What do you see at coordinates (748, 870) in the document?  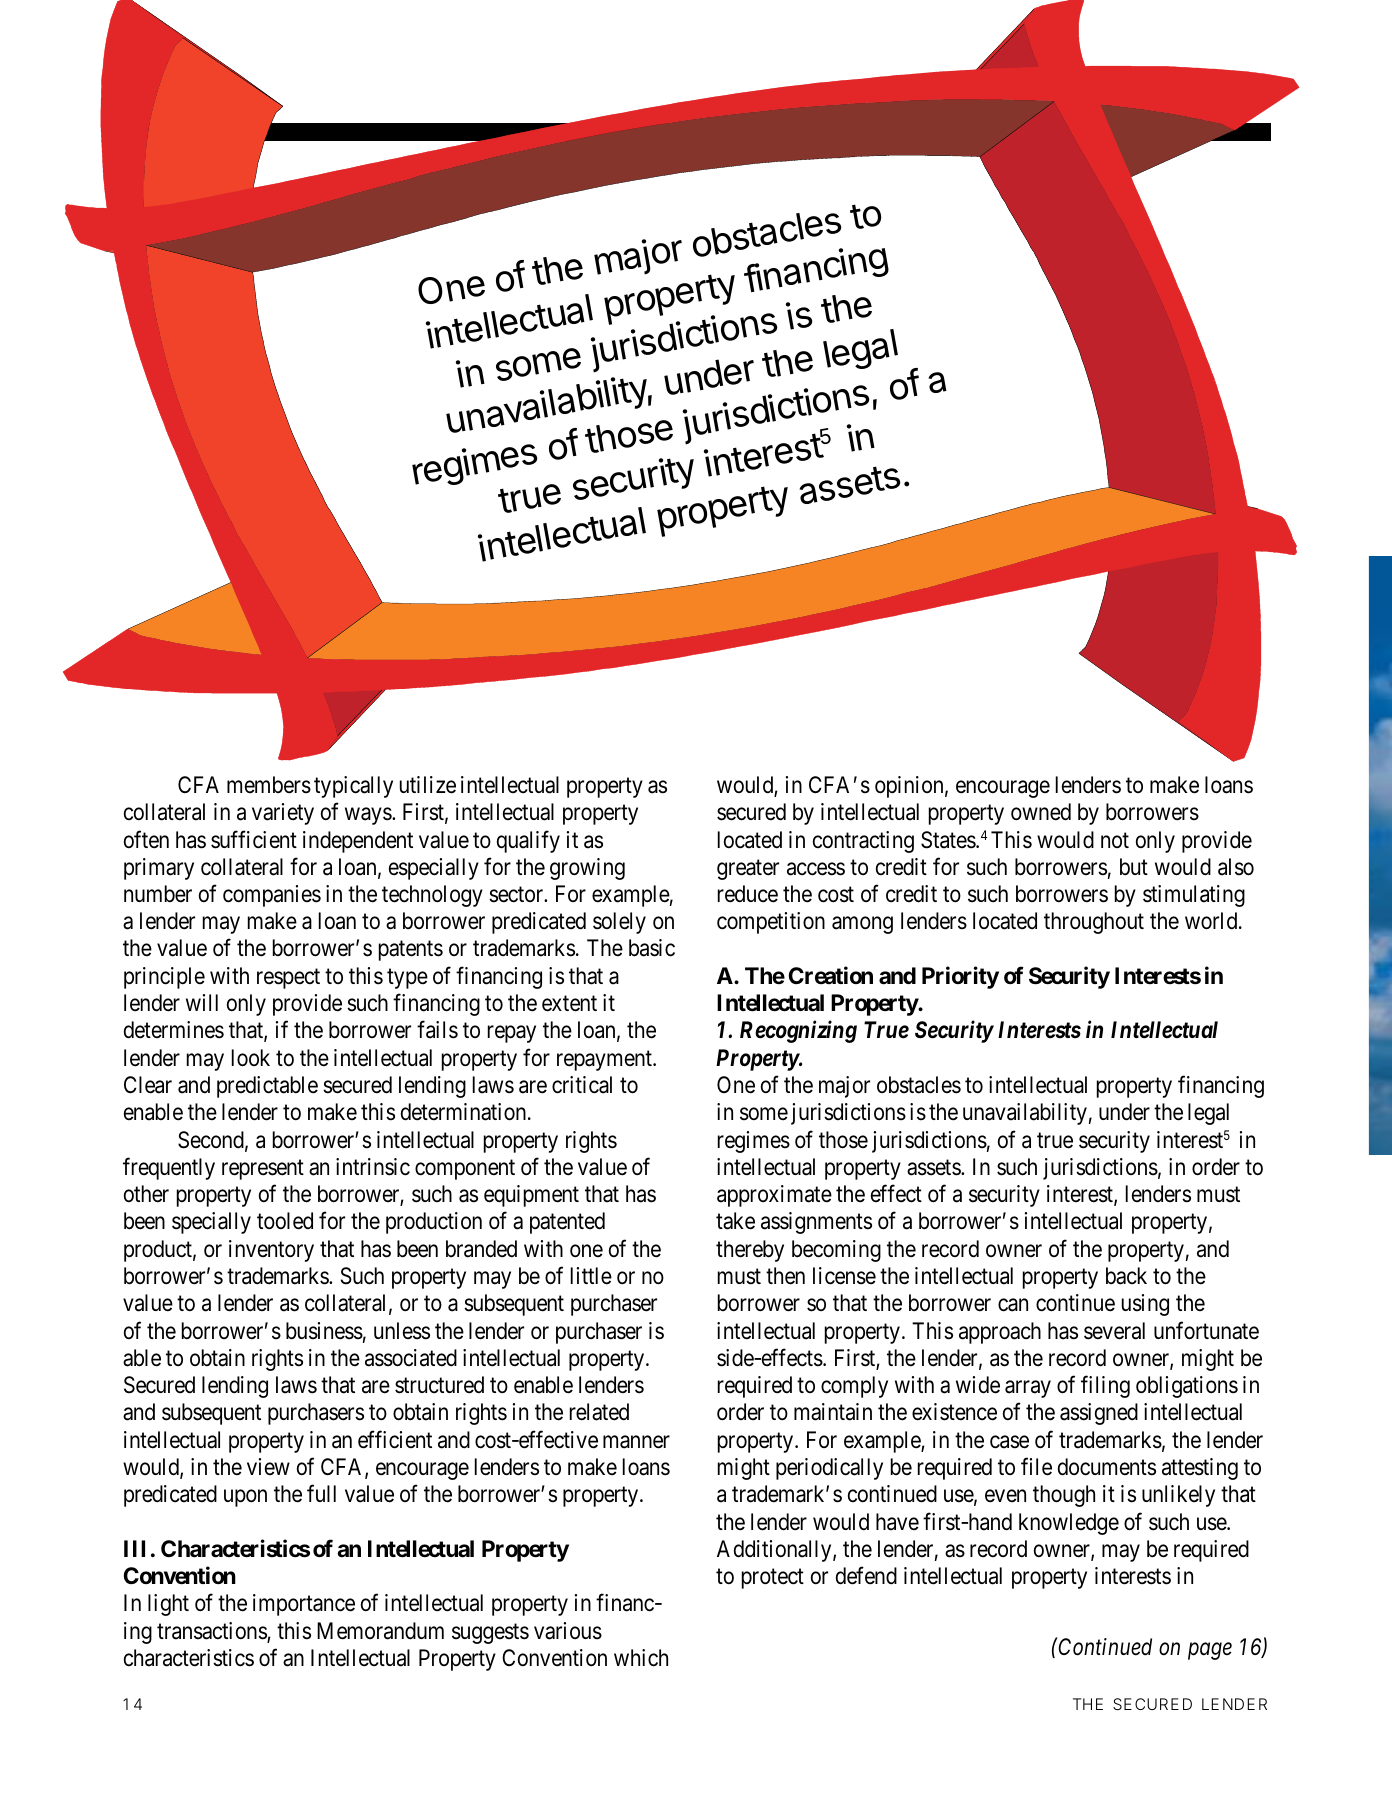 I see `greater` at bounding box center [748, 870].
